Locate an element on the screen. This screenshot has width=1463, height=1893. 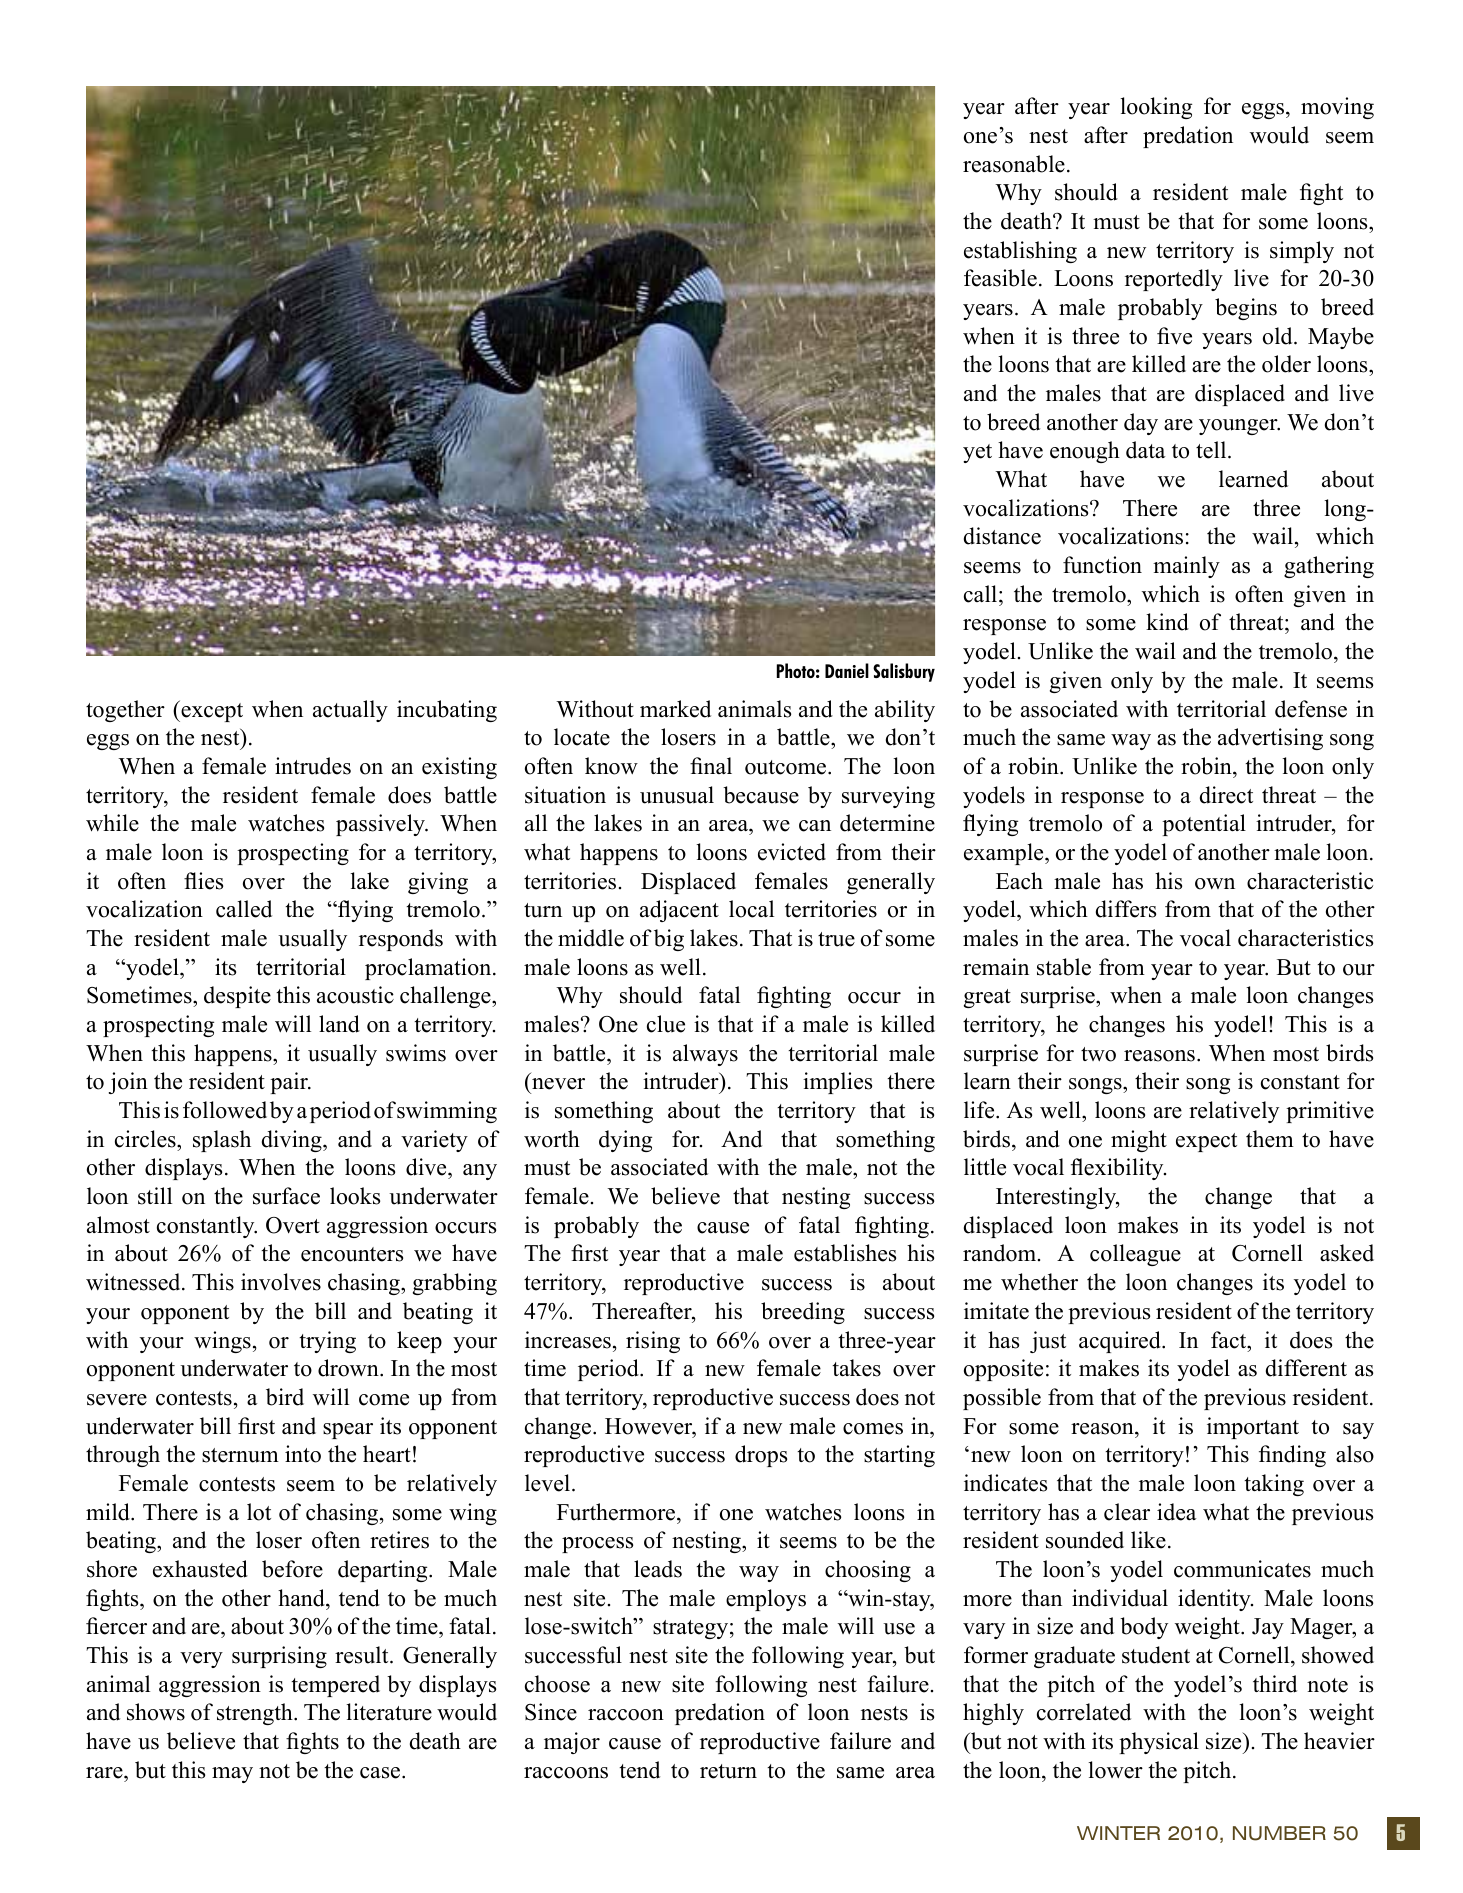
differs is located at coordinates (1126, 909).
